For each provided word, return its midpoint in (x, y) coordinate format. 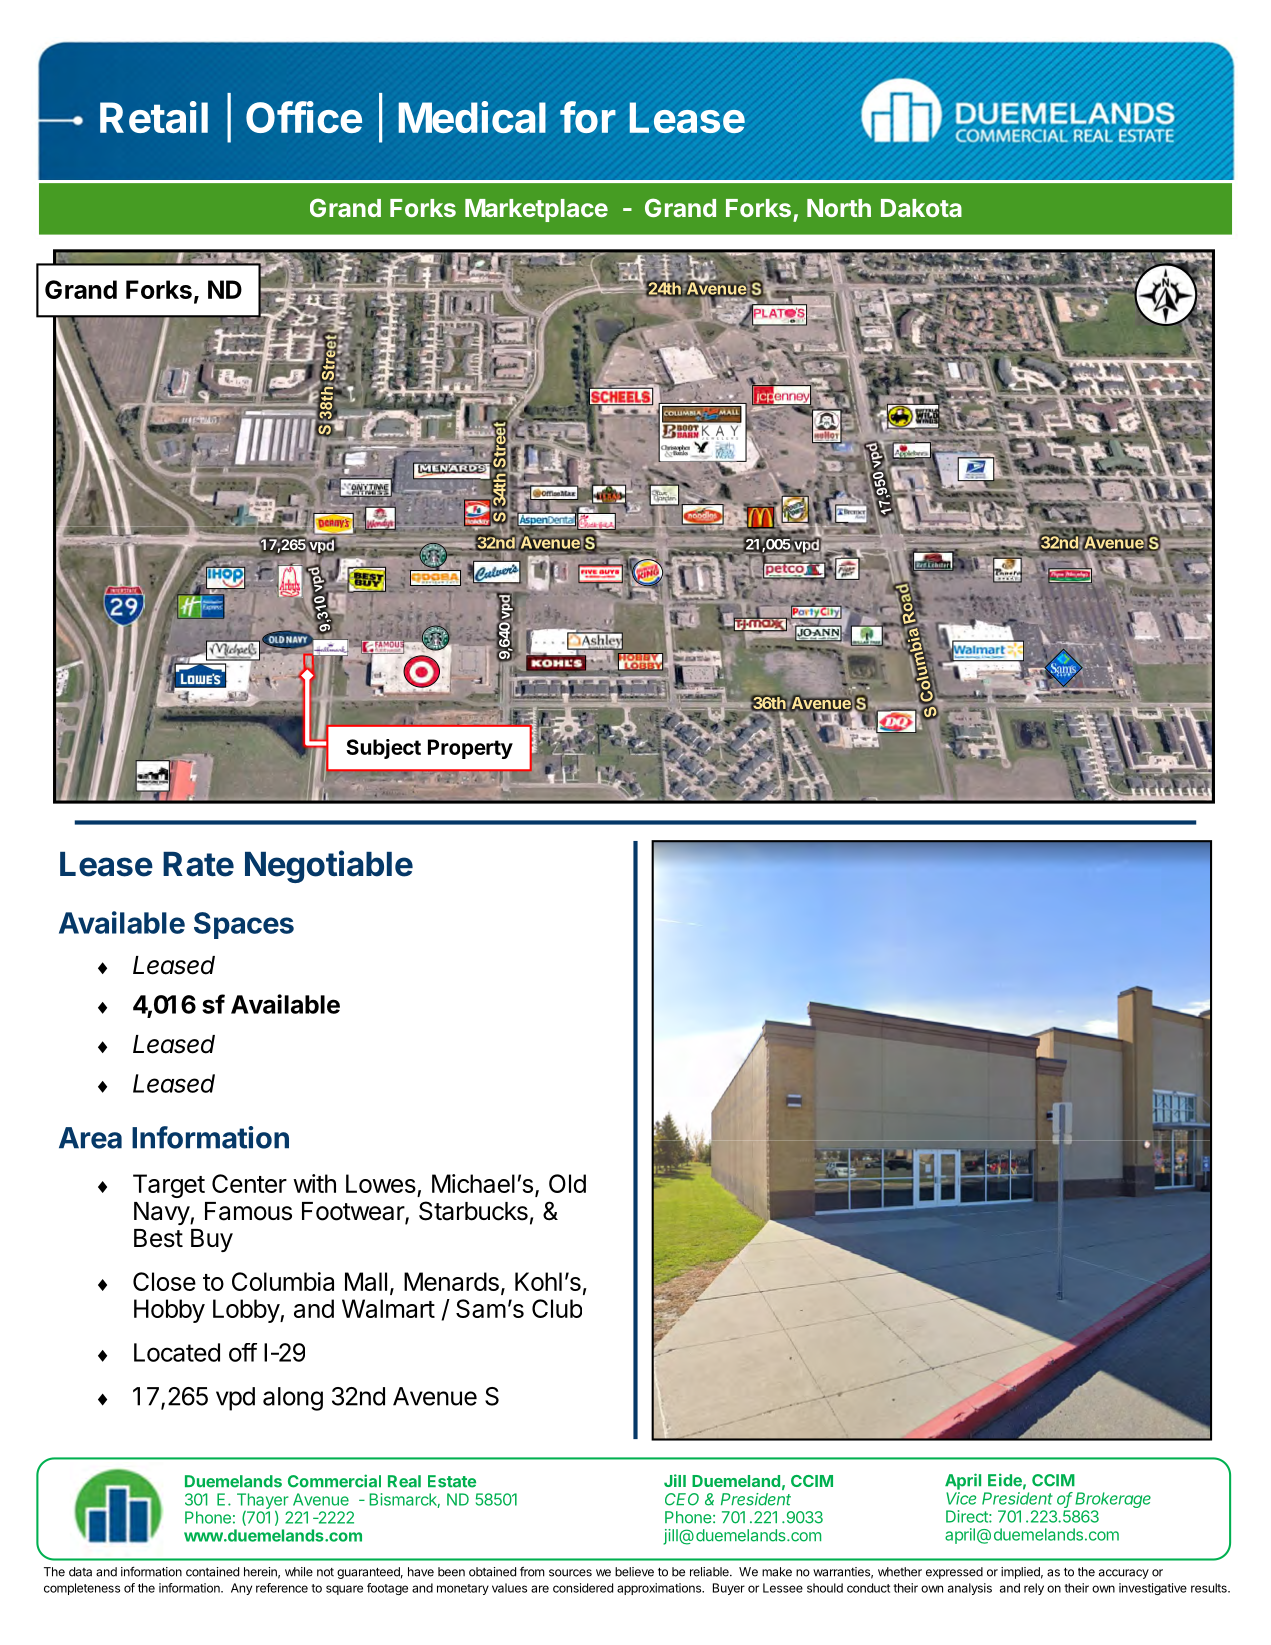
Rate (198, 864)
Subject (383, 749)
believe (634, 1572)
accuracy (1124, 1574)
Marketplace (536, 210)
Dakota (921, 208)
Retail (154, 117)
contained (212, 1572)
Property (470, 749)
